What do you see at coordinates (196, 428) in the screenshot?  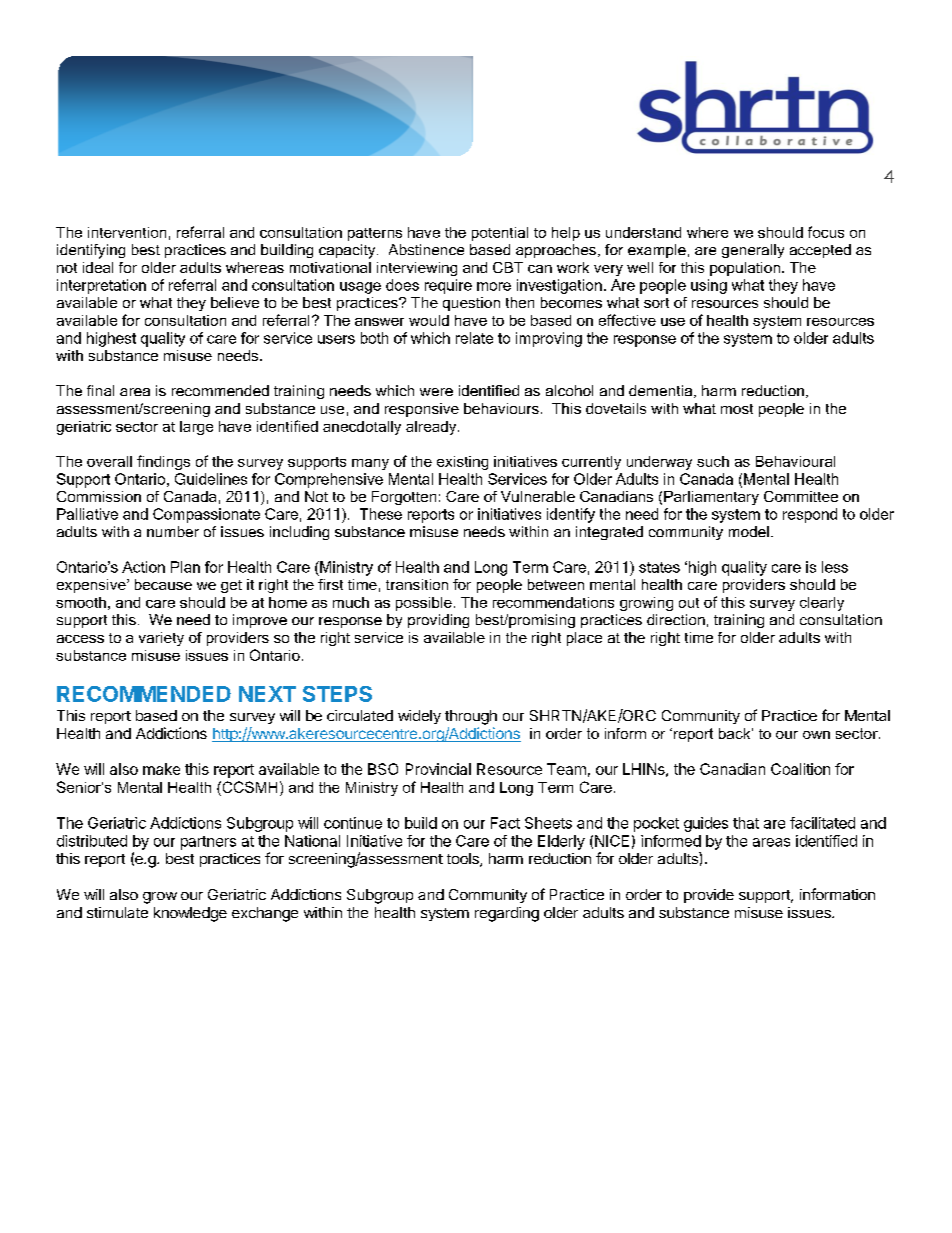 I see `large` at bounding box center [196, 428].
